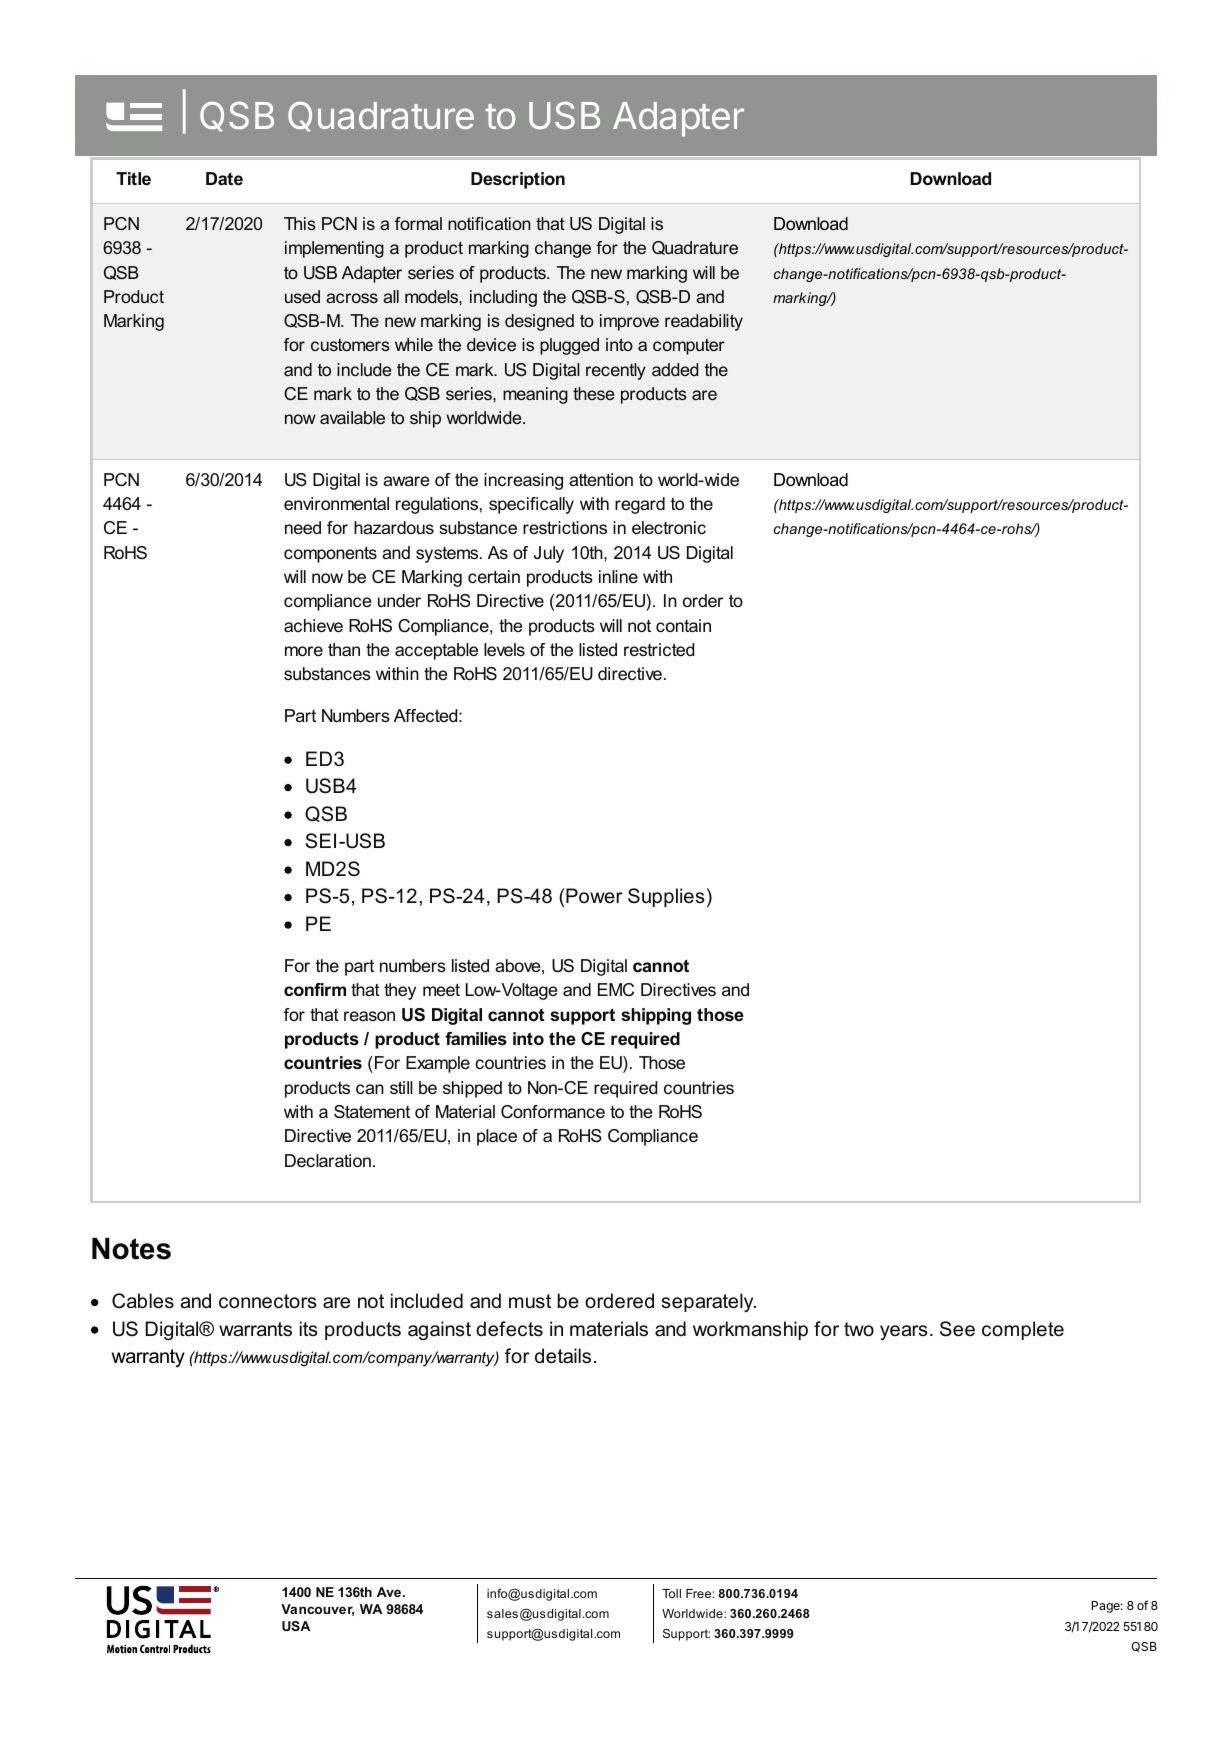 This screenshot has width=1232, height=1744. Describe the element at coordinates (224, 178) in the screenshot. I see `Date` at that location.
